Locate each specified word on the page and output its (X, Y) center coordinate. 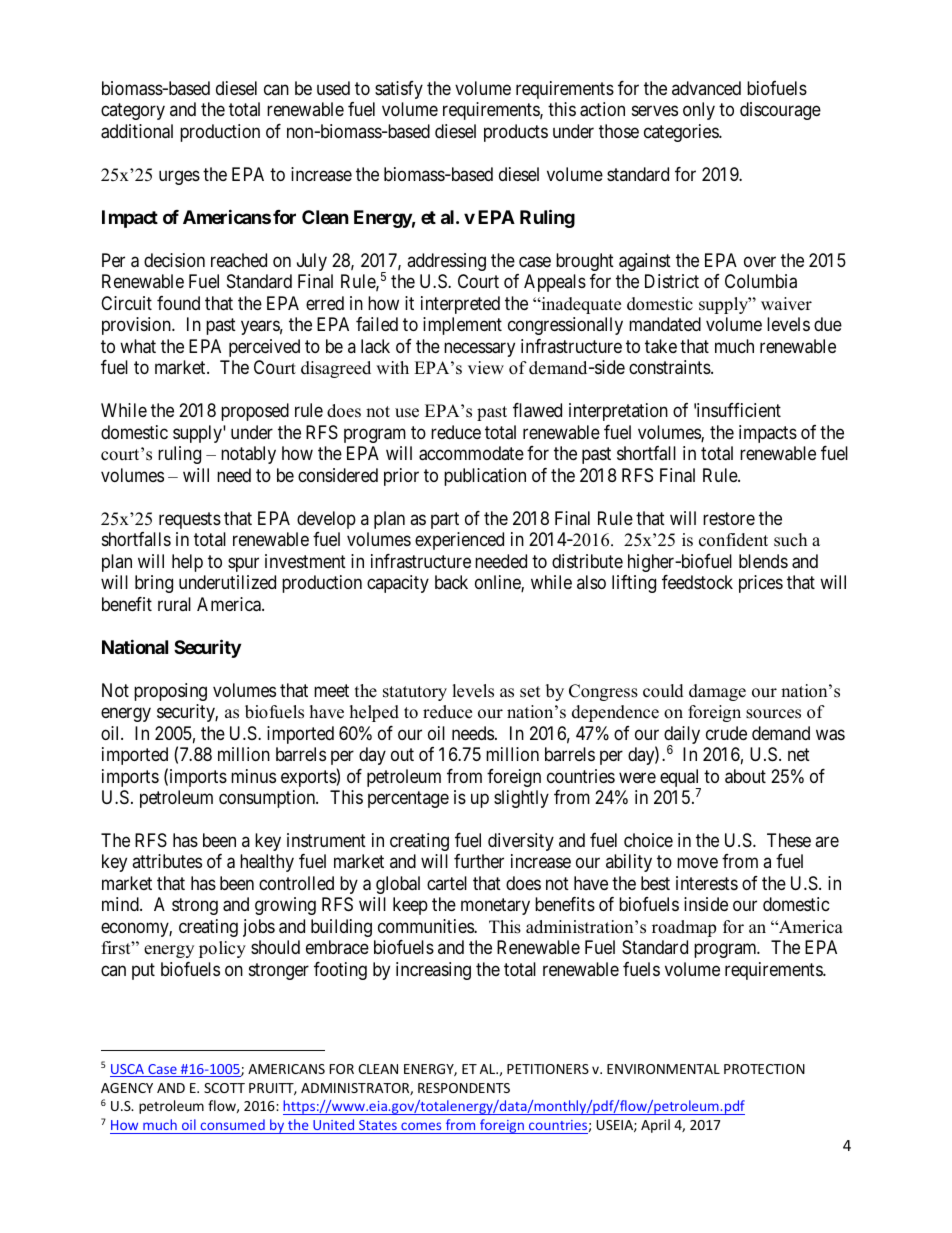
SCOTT (224, 1088)
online (498, 583)
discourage (780, 111)
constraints (670, 367)
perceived (264, 348)
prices (761, 584)
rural (174, 604)
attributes (167, 861)
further (479, 861)
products (516, 133)
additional (137, 131)
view (486, 368)
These (789, 840)
